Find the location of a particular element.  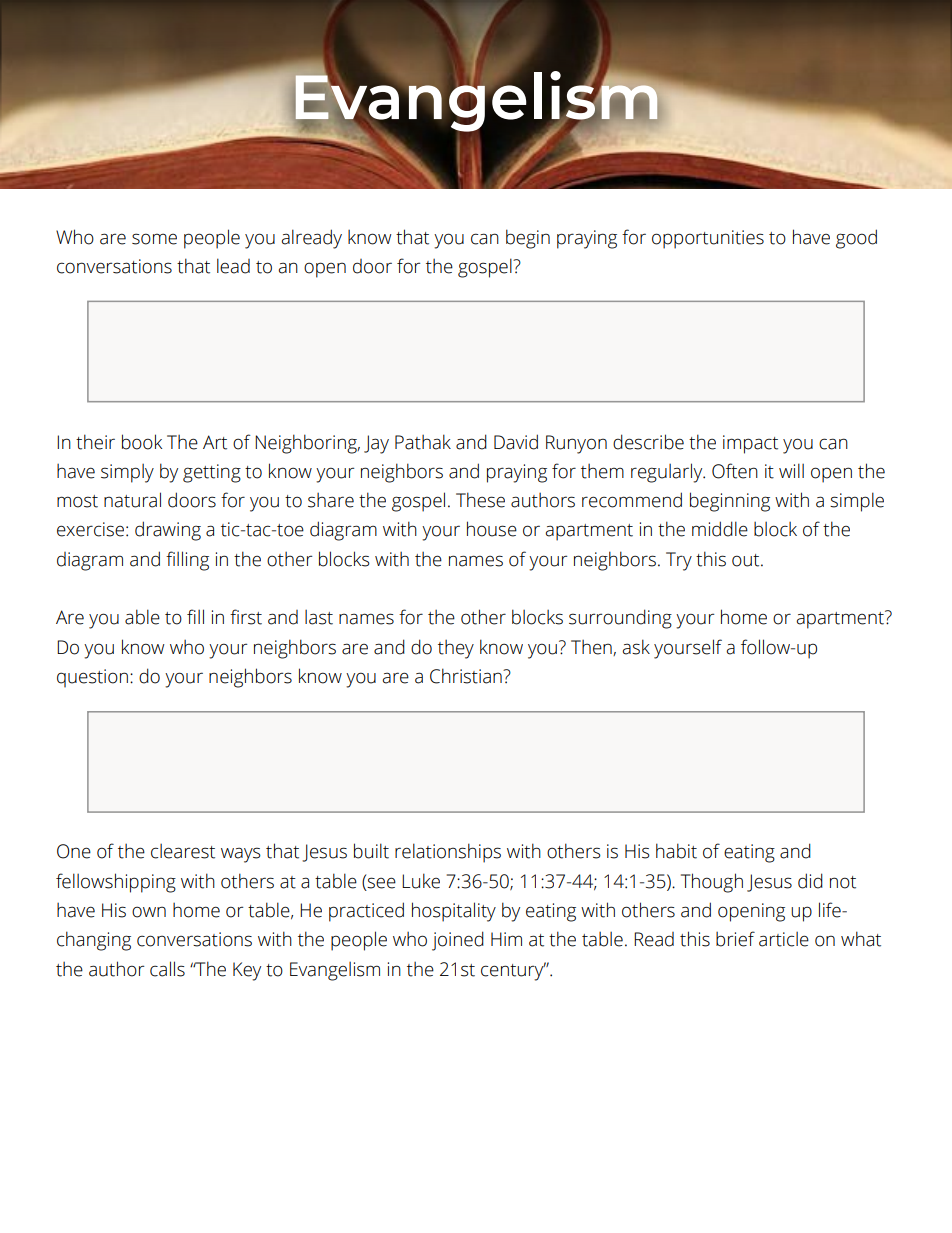

opportunities is located at coordinates (708, 239).
